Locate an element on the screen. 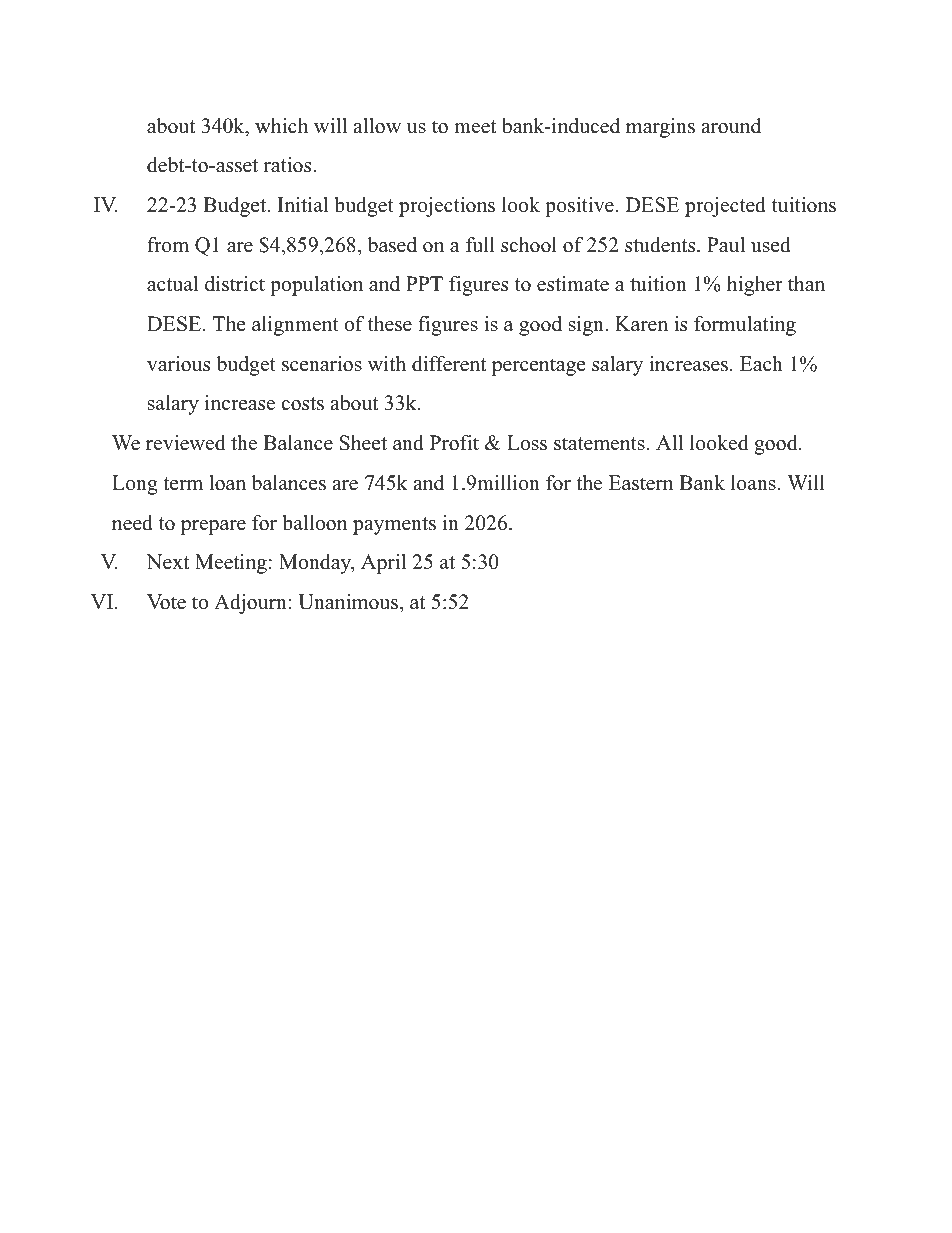 The height and width of the screenshot is (1233, 952). April is located at coordinates (383, 564).
